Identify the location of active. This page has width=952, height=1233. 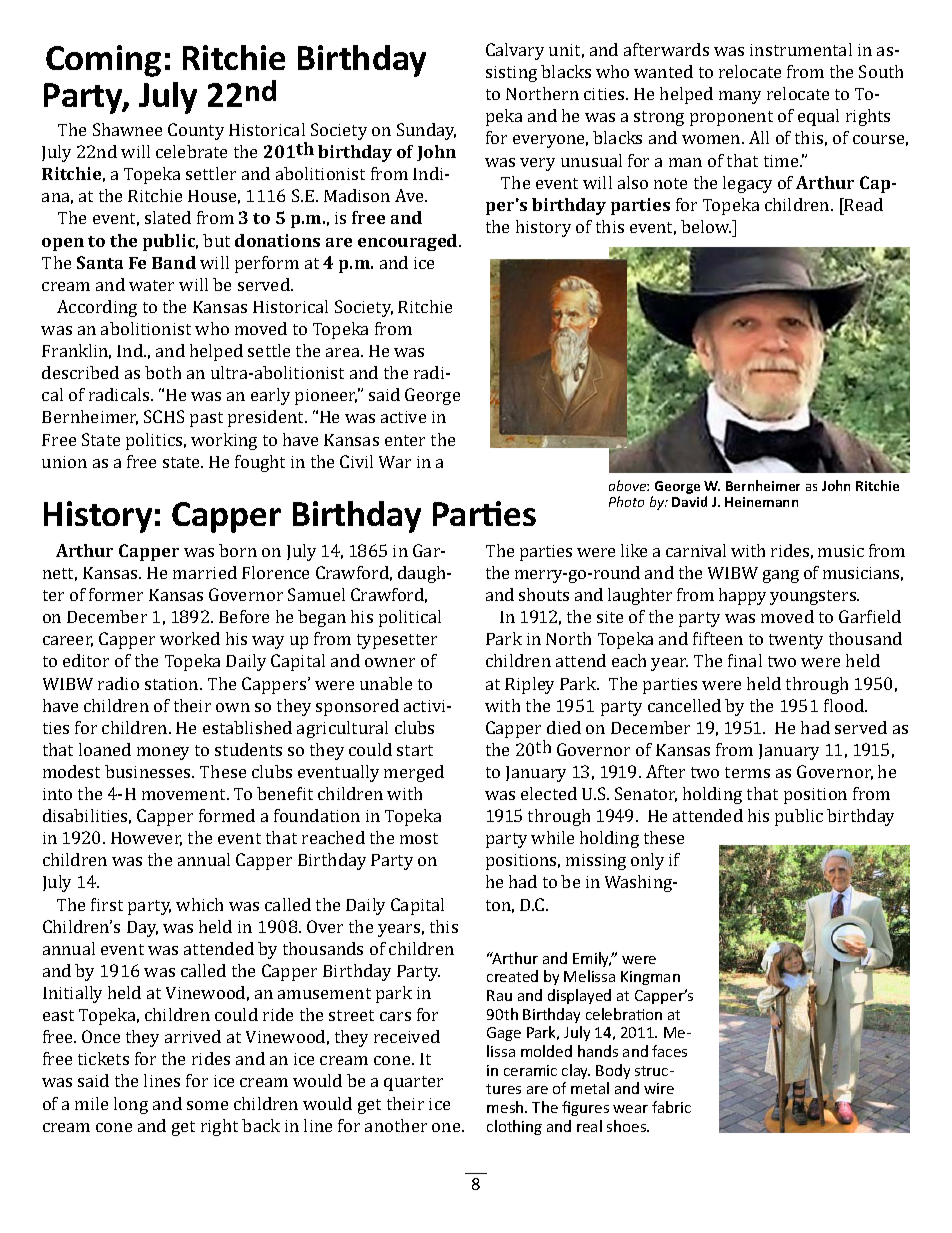
(403, 417).
